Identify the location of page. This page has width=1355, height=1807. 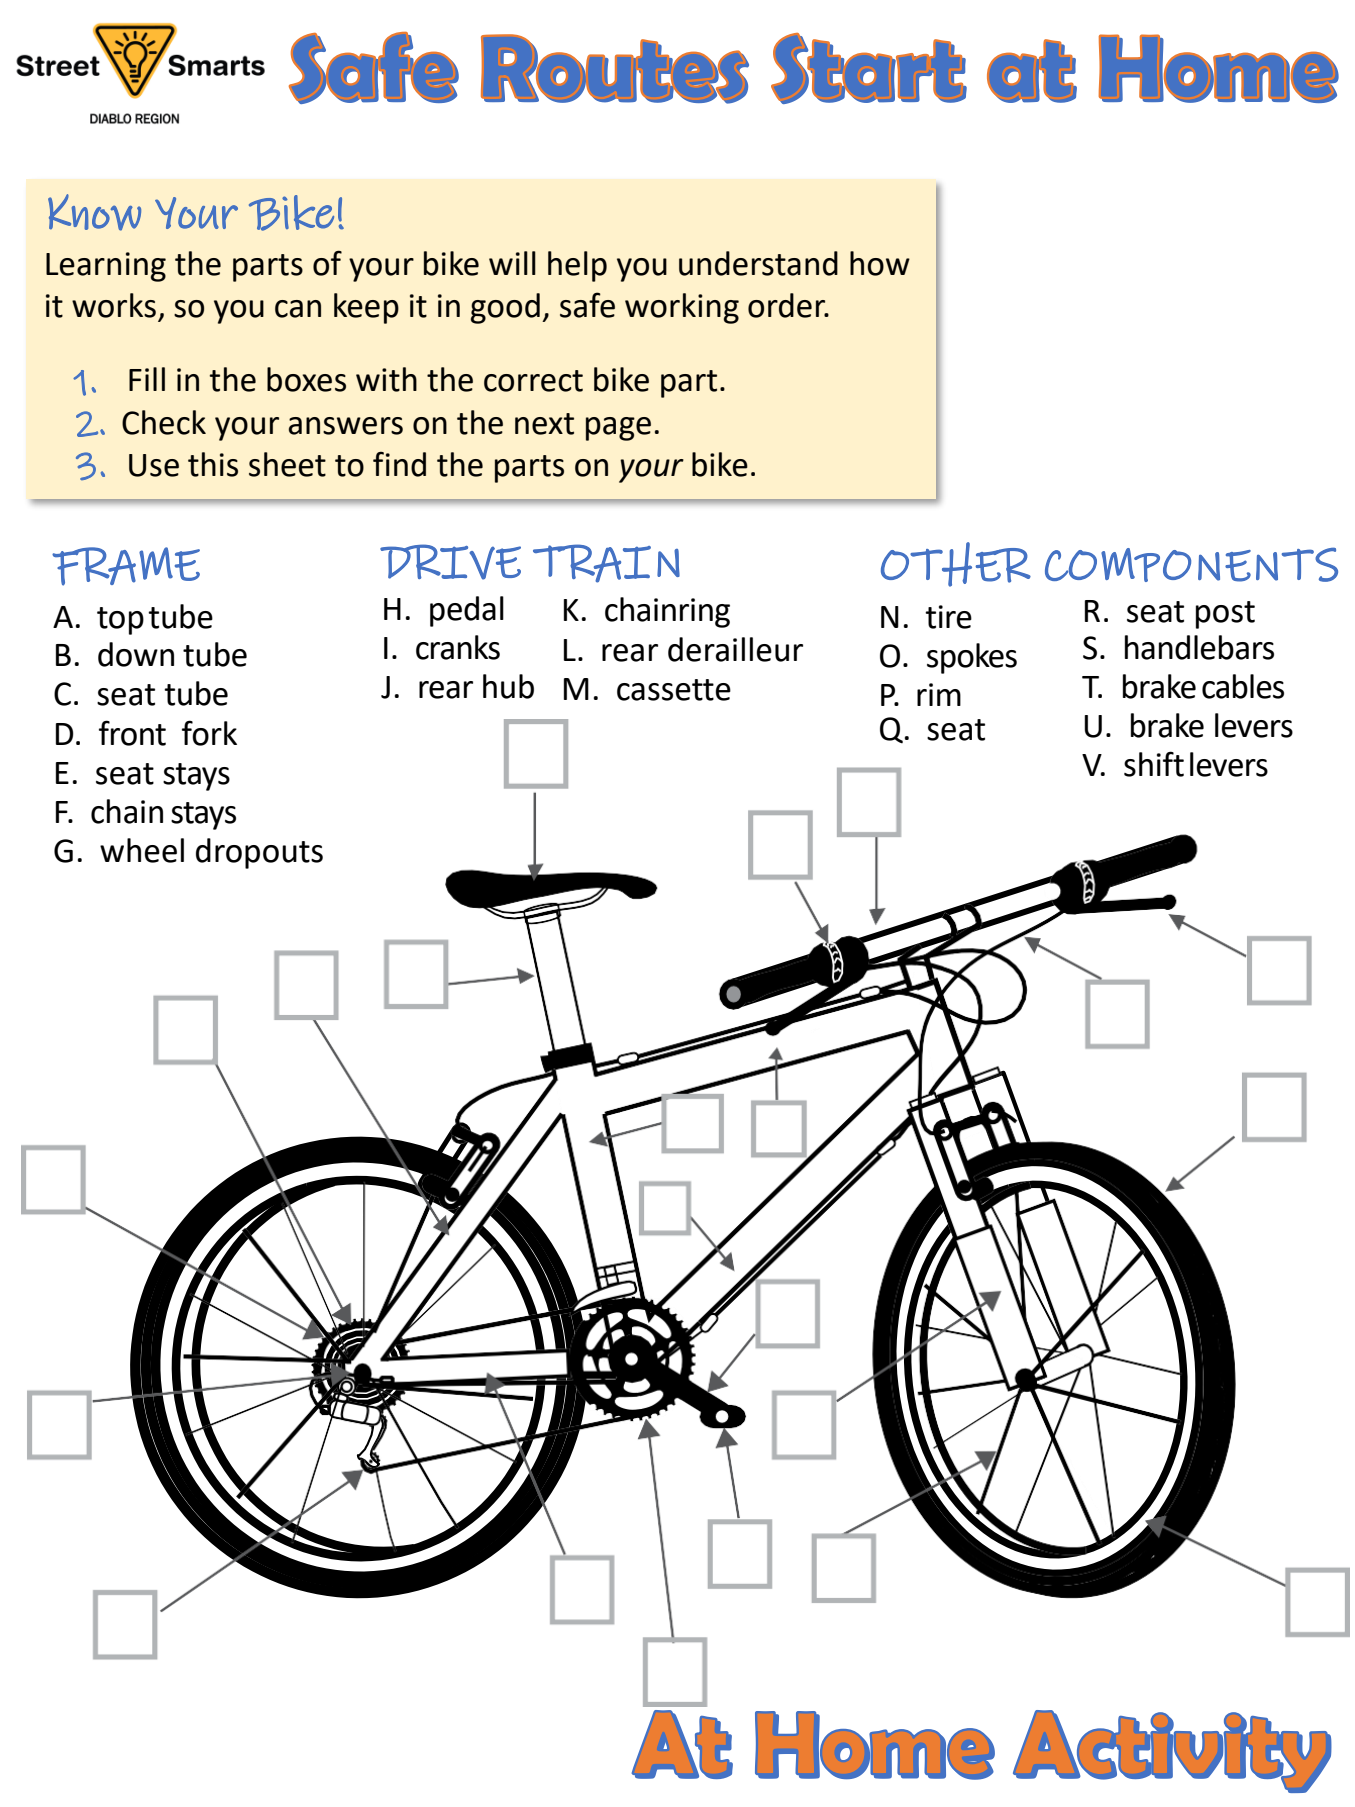
(618, 429).
